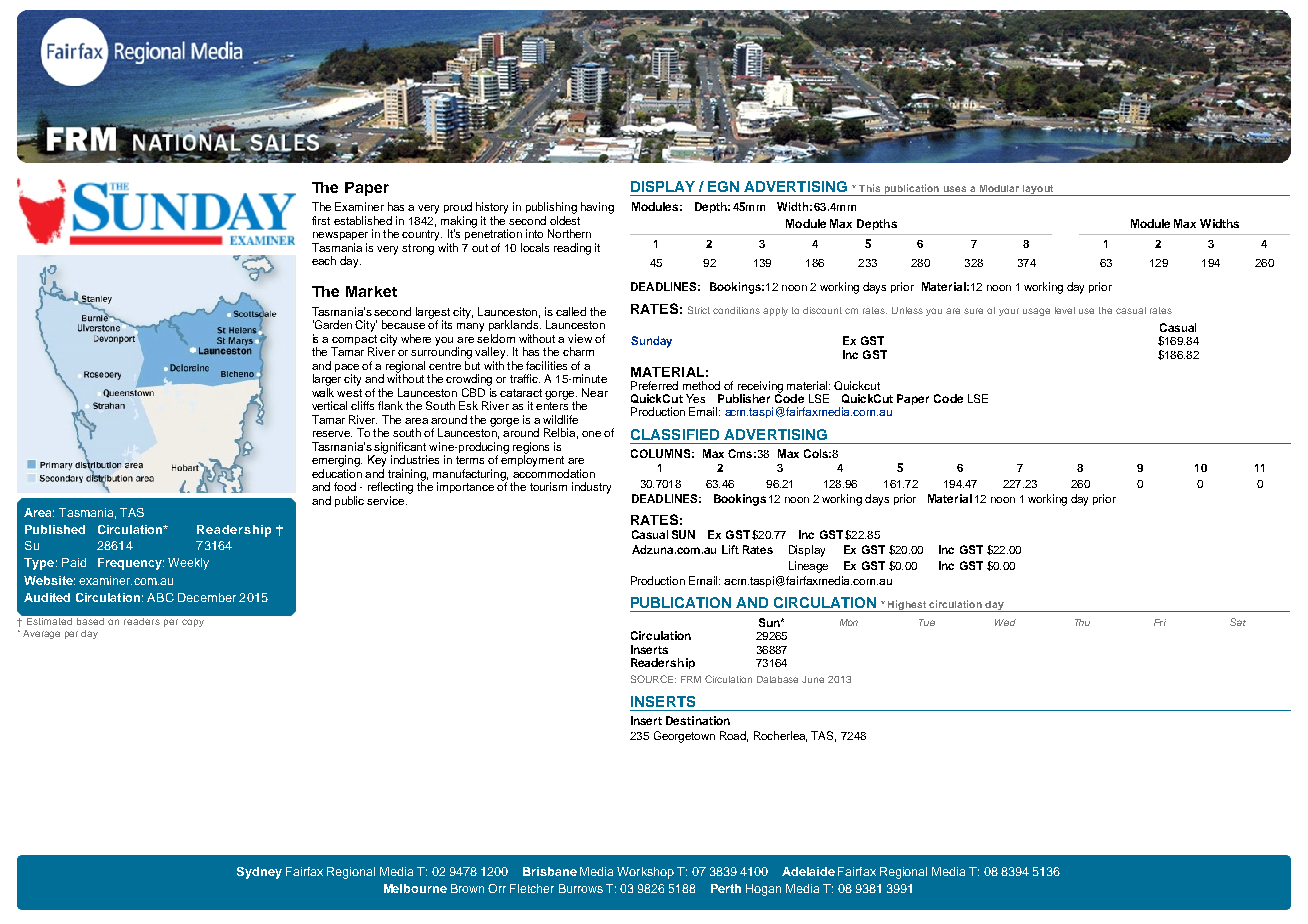  What do you see at coordinates (597, 208) in the image?
I see `having` at bounding box center [597, 208].
